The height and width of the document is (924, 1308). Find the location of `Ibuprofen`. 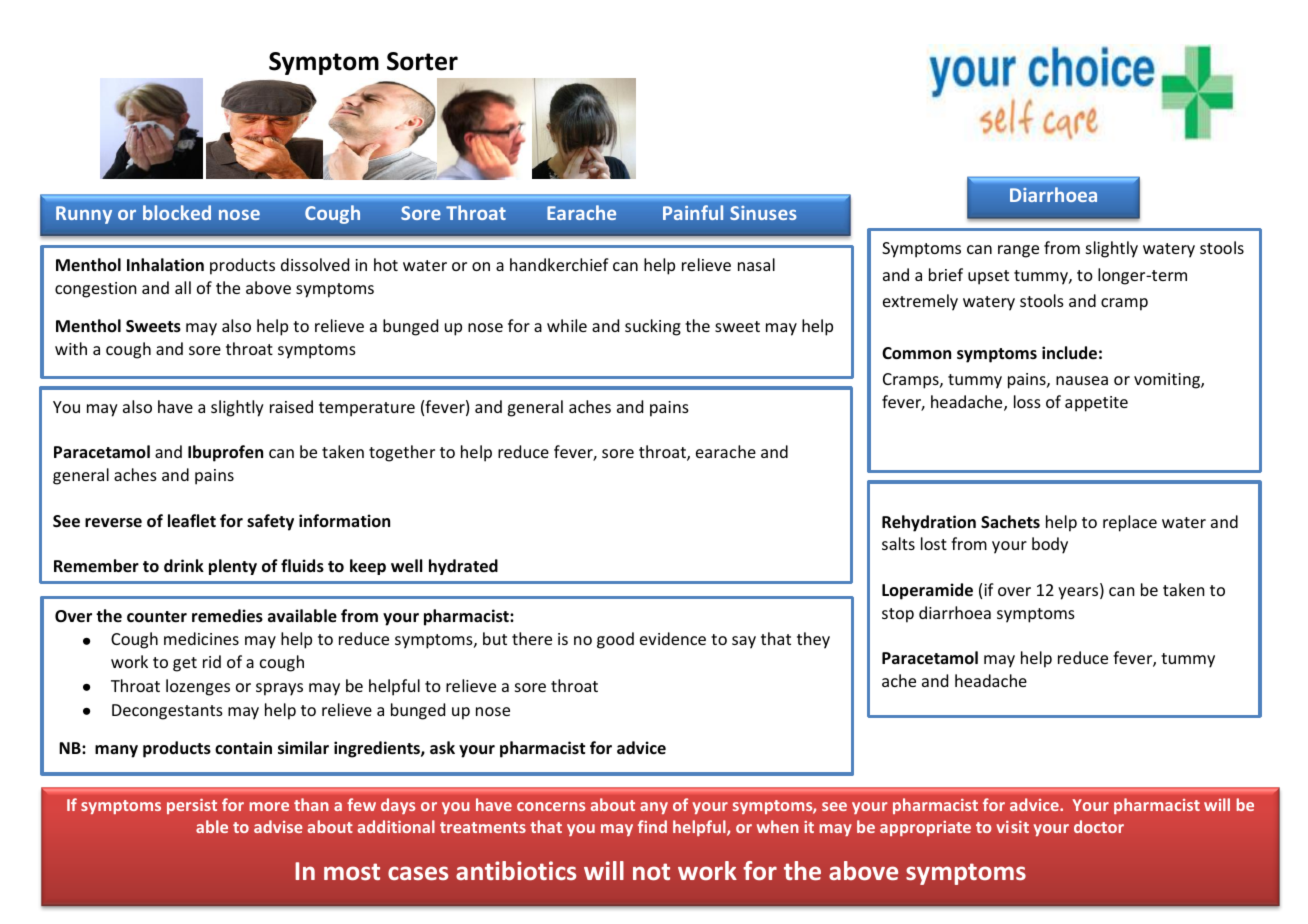

Ibuprofen is located at coordinates (225, 453).
